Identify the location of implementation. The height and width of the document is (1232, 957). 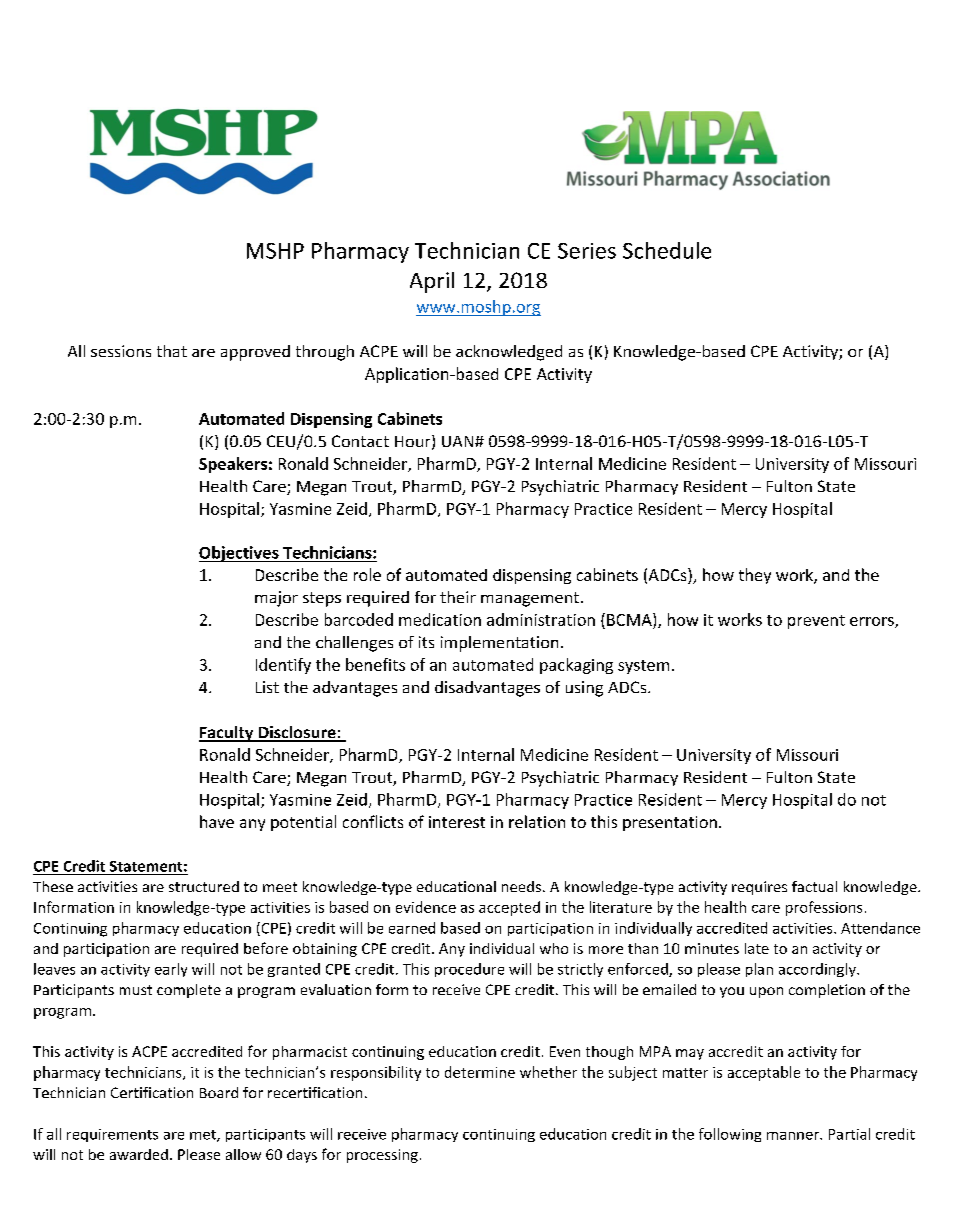
(499, 644).
